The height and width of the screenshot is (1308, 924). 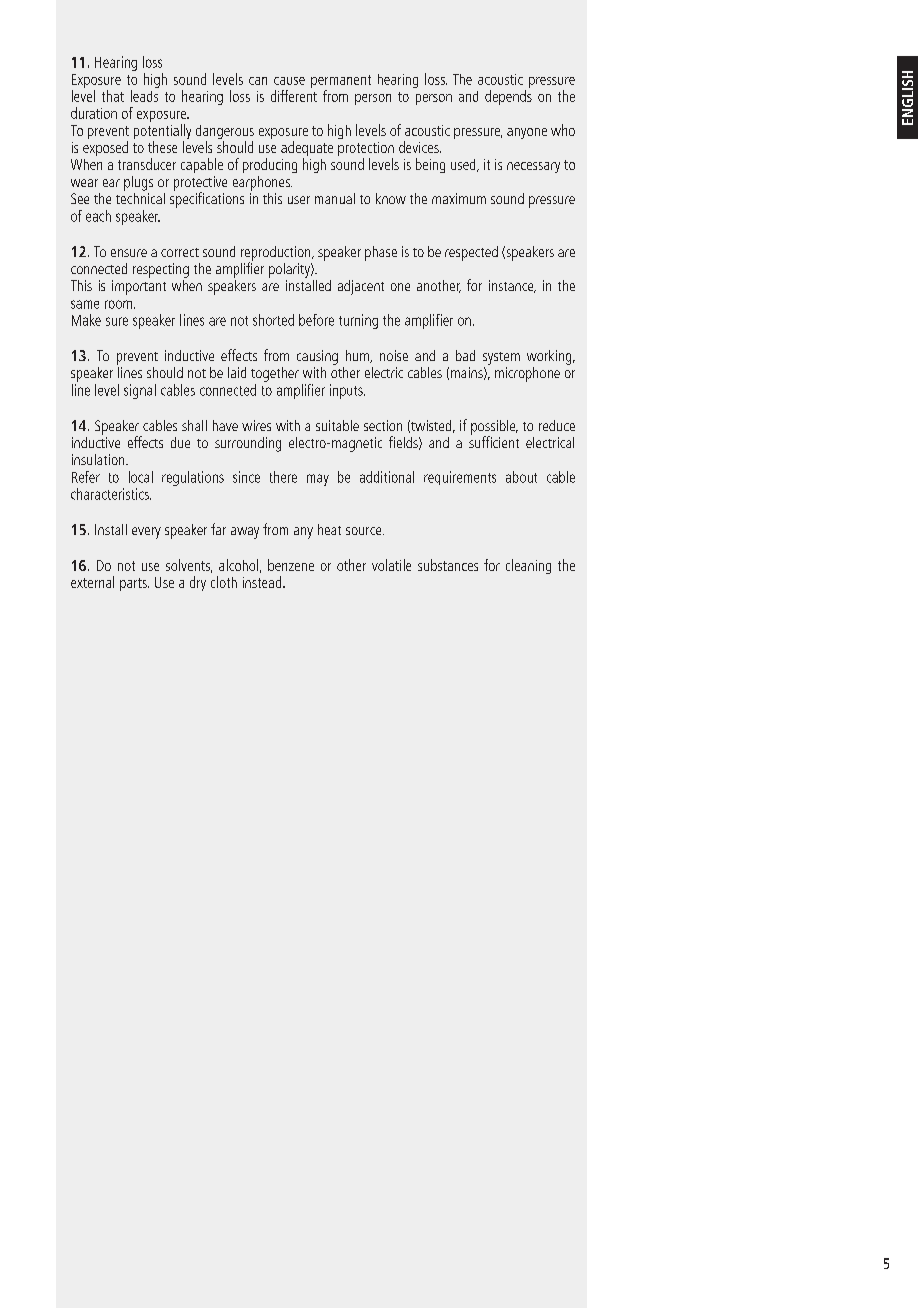 What do you see at coordinates (86, 320) in the screenshot?
I see `Make` at bounding box center [86, 320].
